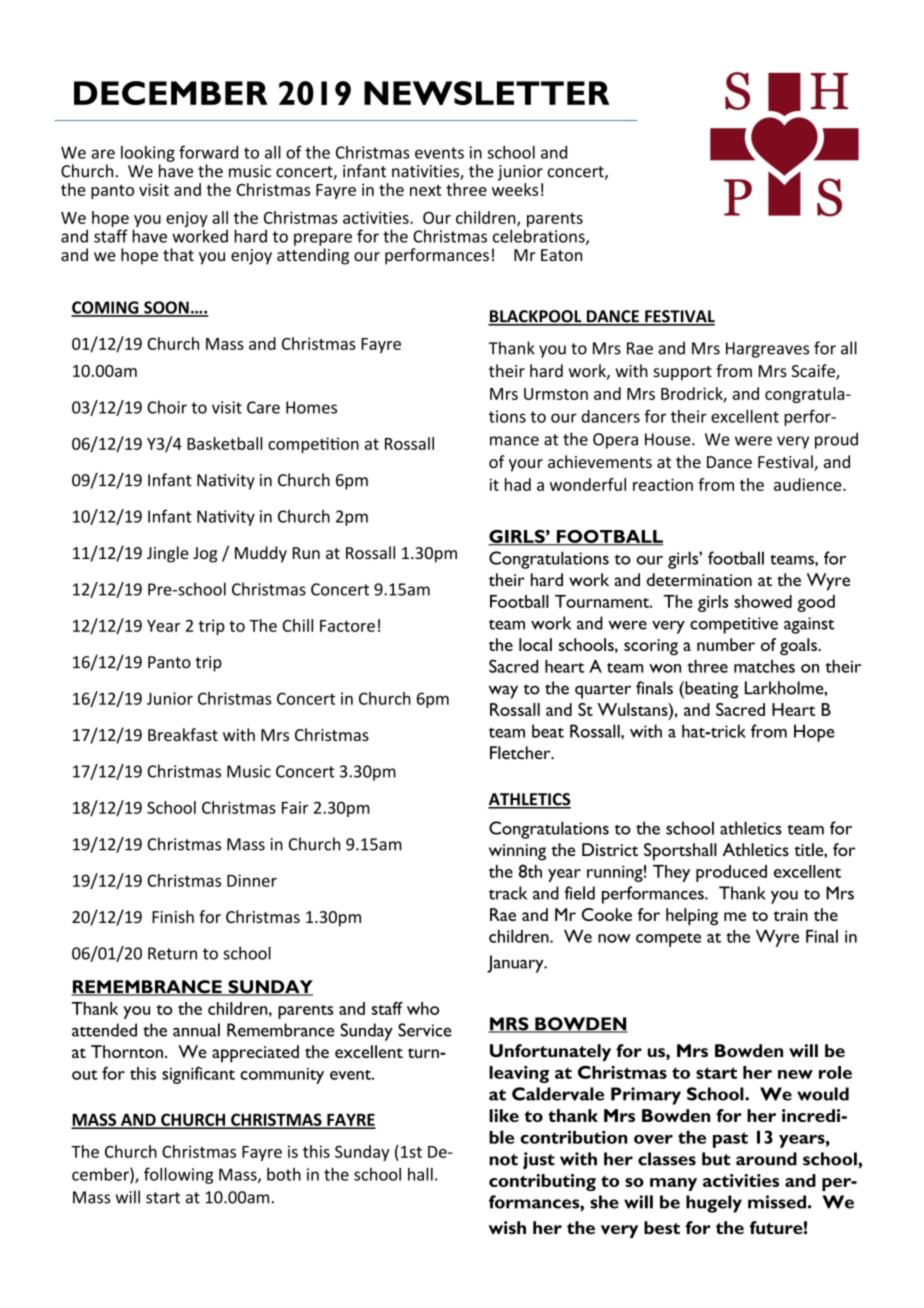 This document has height=1308, width=924. Describe the element at coordinates (205, 555) in the document. I see `Jog` at that location.
